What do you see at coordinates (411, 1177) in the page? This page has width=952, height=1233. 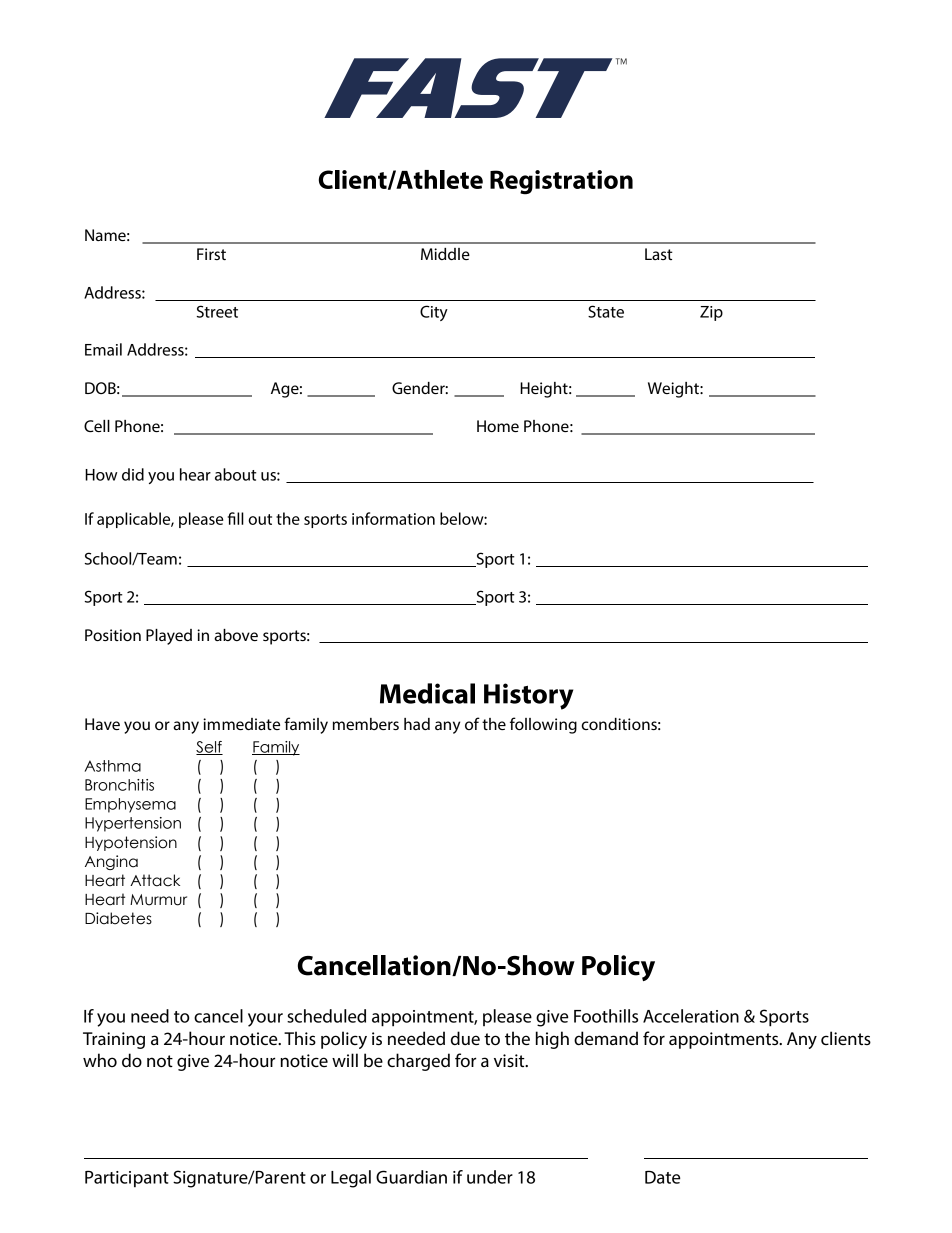 I see `Guardian` at bounding box center [411, 1177].
